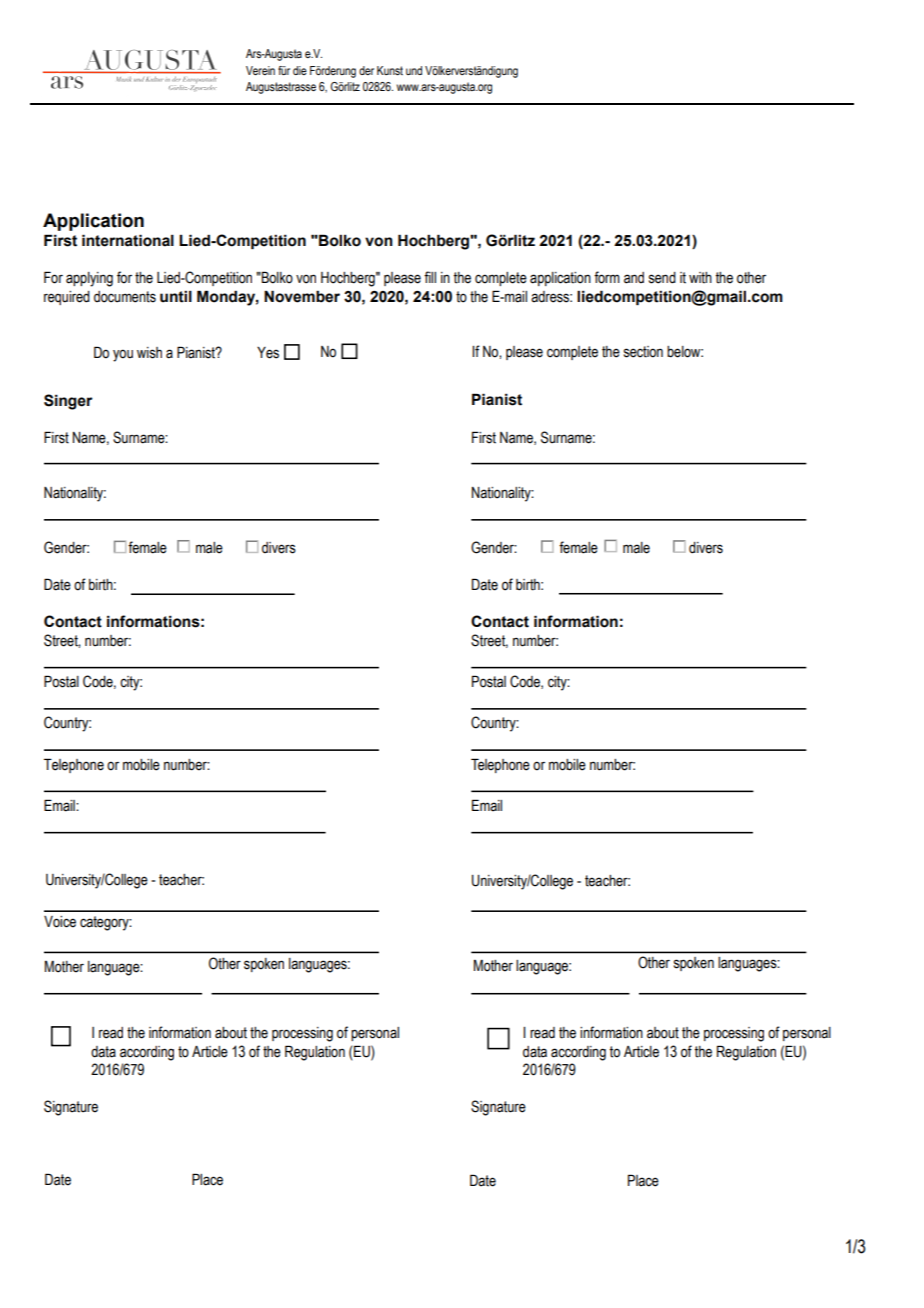 The image size is (924, 1308). What do you see at coordinates (643, 352) in the page?
I see `section` at bounding box center [643, 352].
